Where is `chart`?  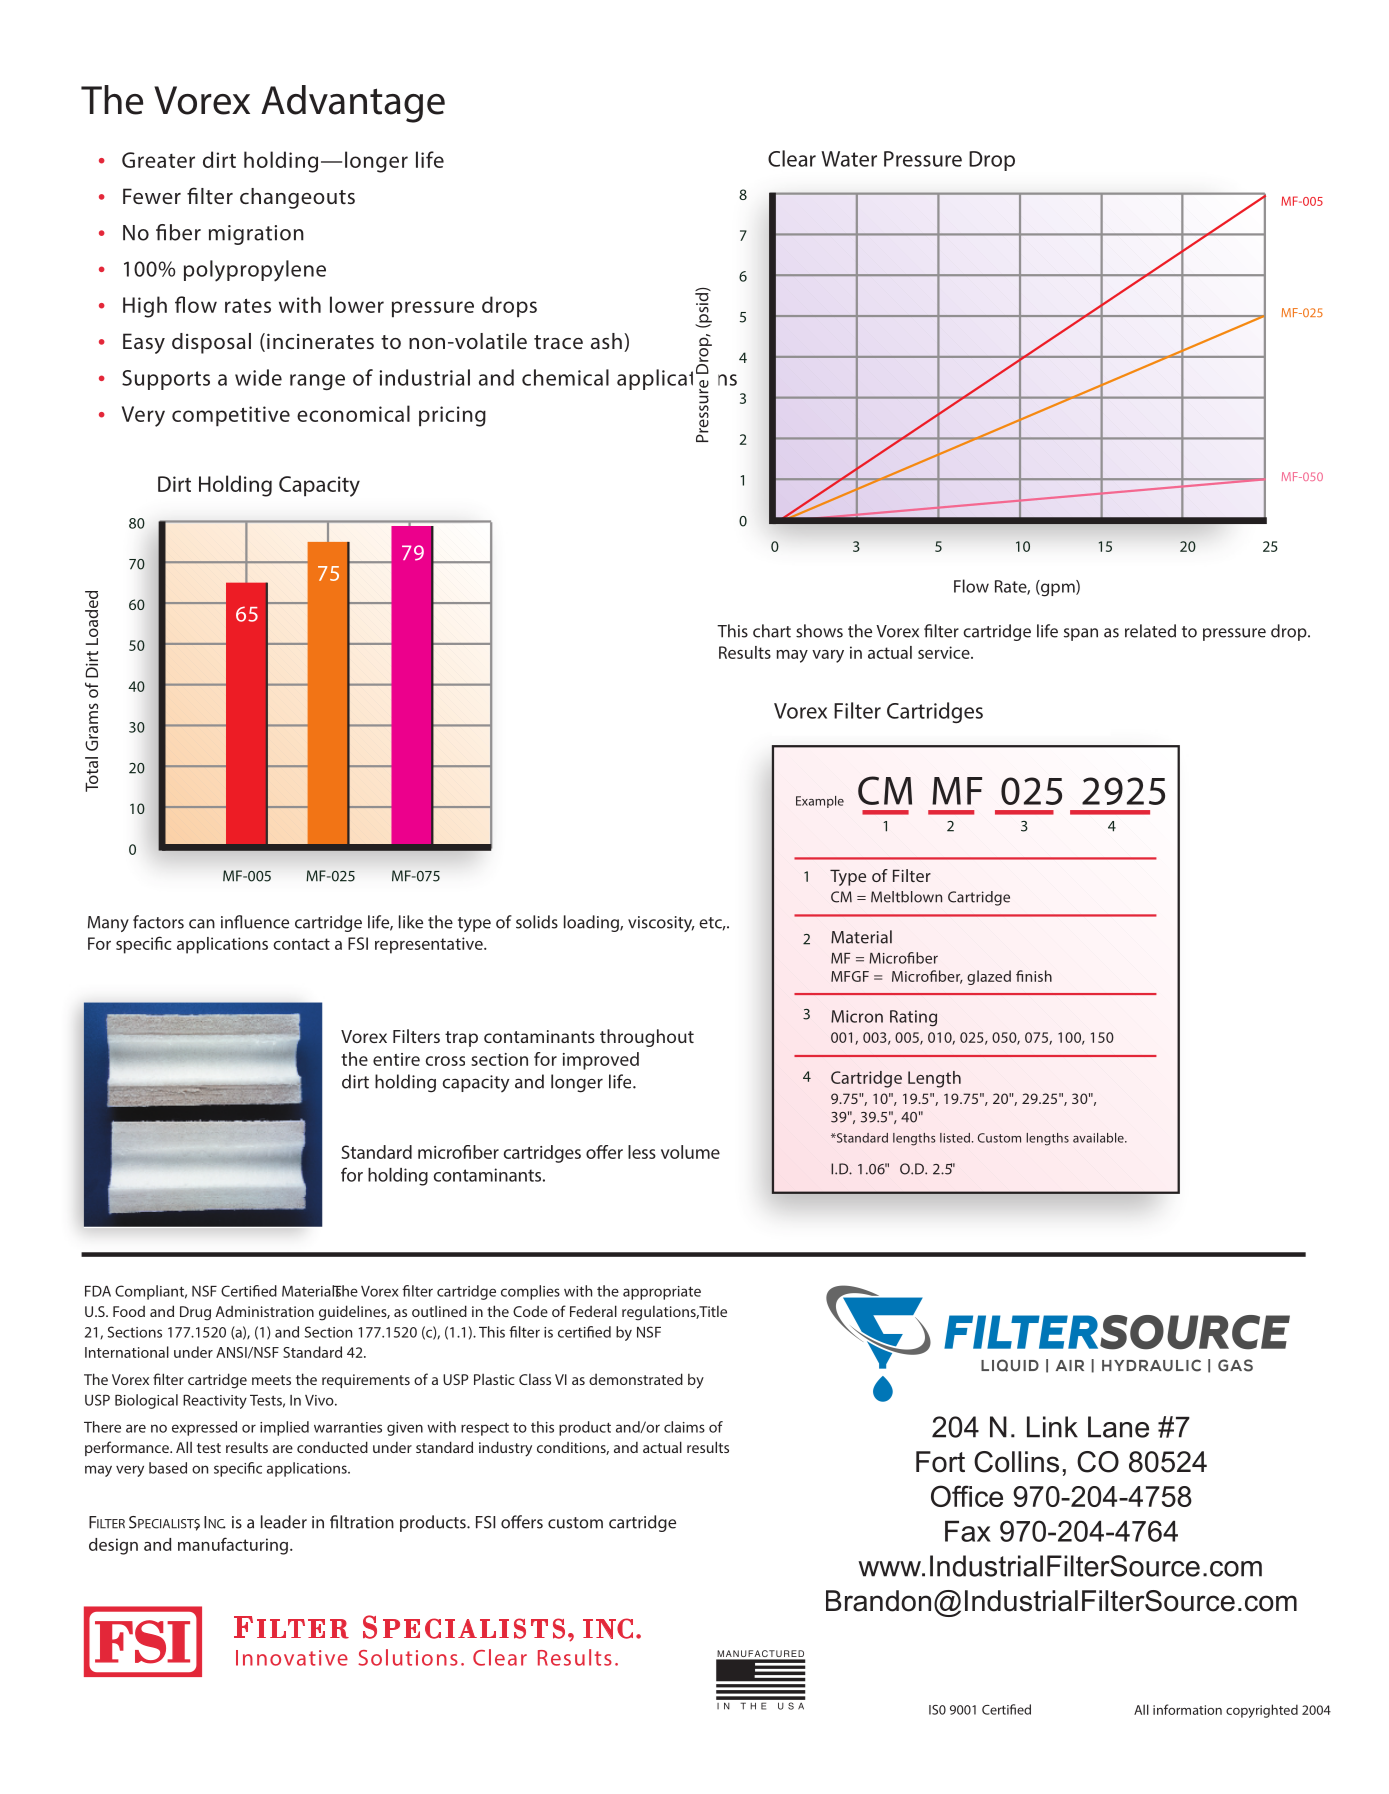 chart is located at coordinates (772, 631).
